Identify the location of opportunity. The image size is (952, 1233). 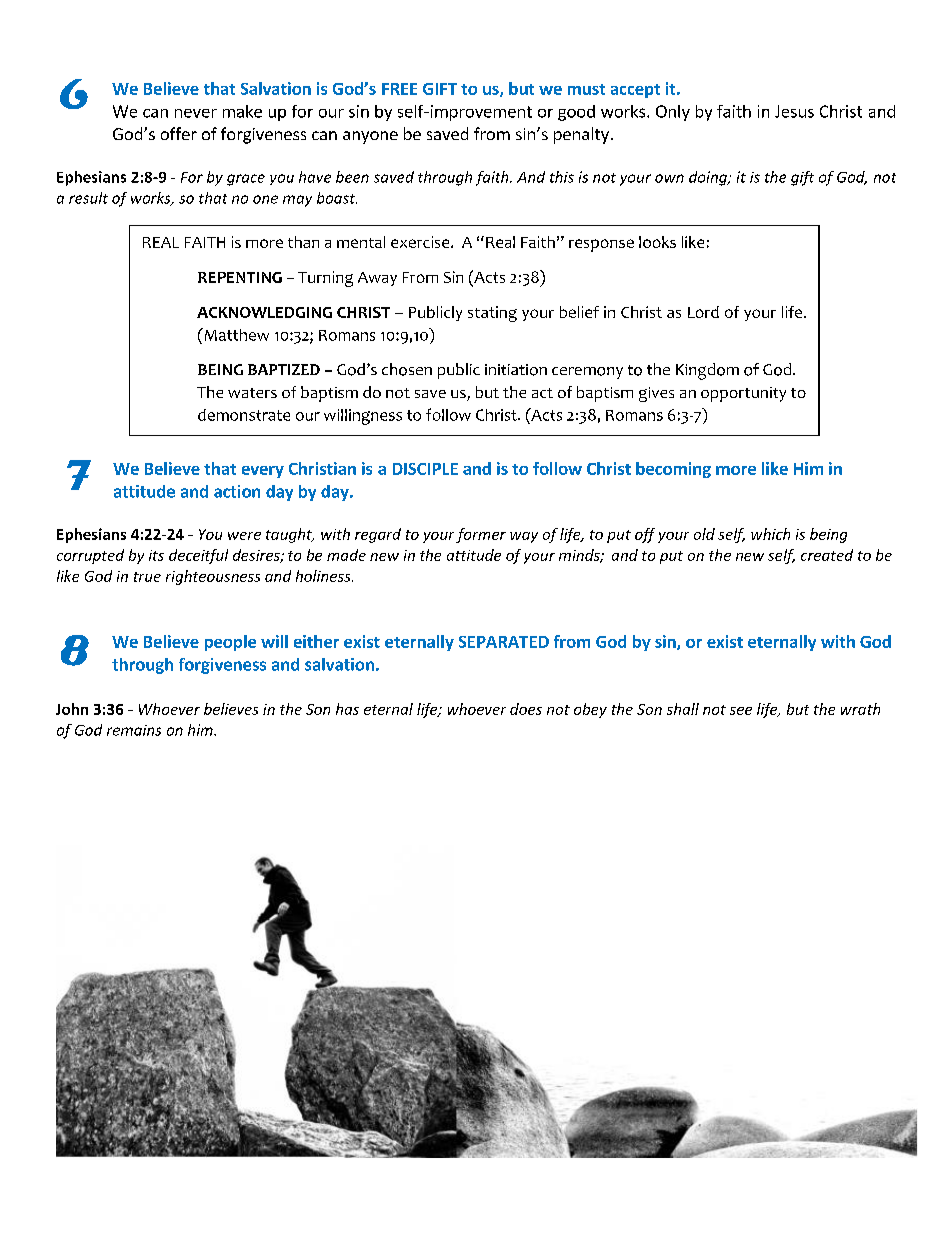
(743, 394).
